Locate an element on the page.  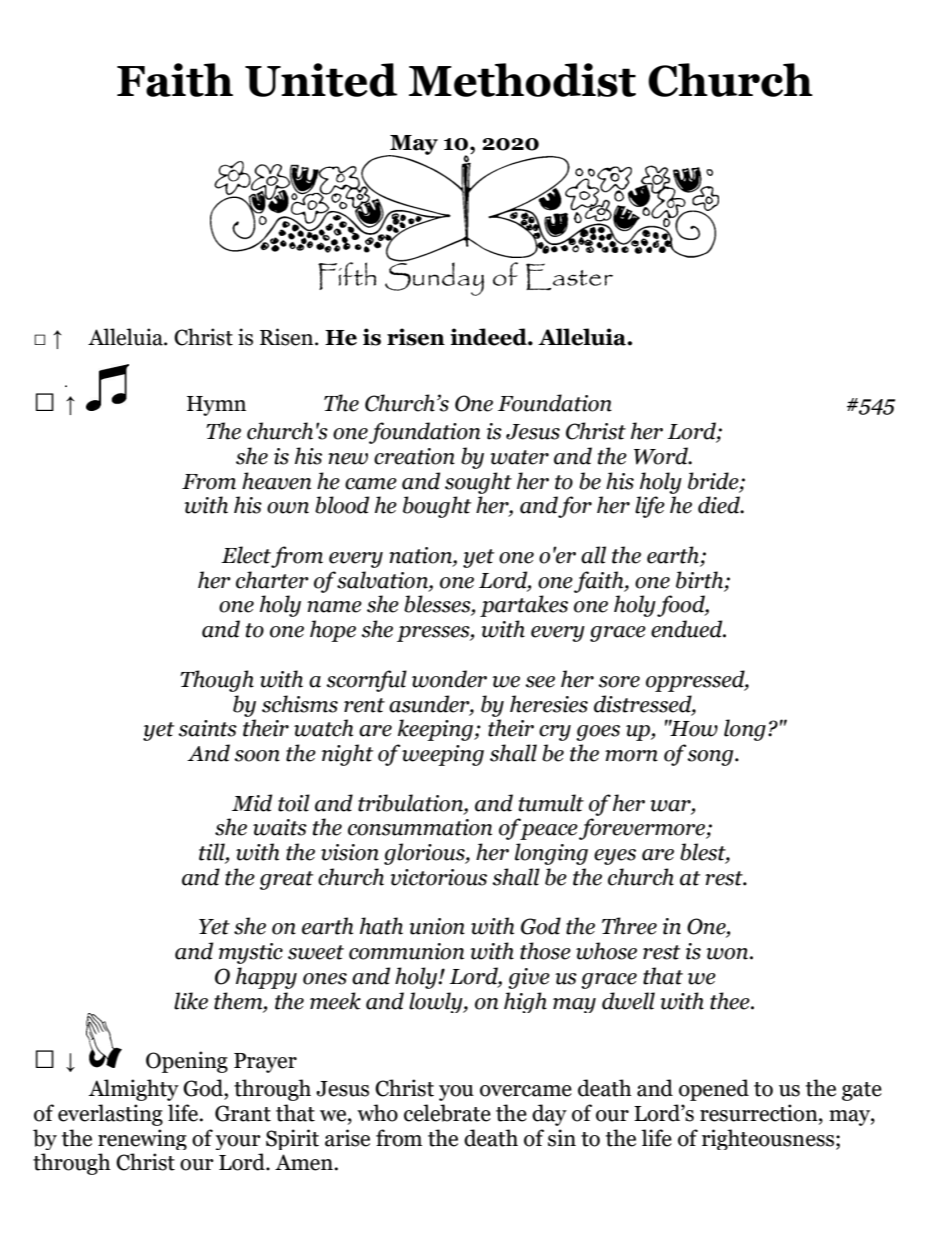
Methodist is located at coordinates (522, 80).
